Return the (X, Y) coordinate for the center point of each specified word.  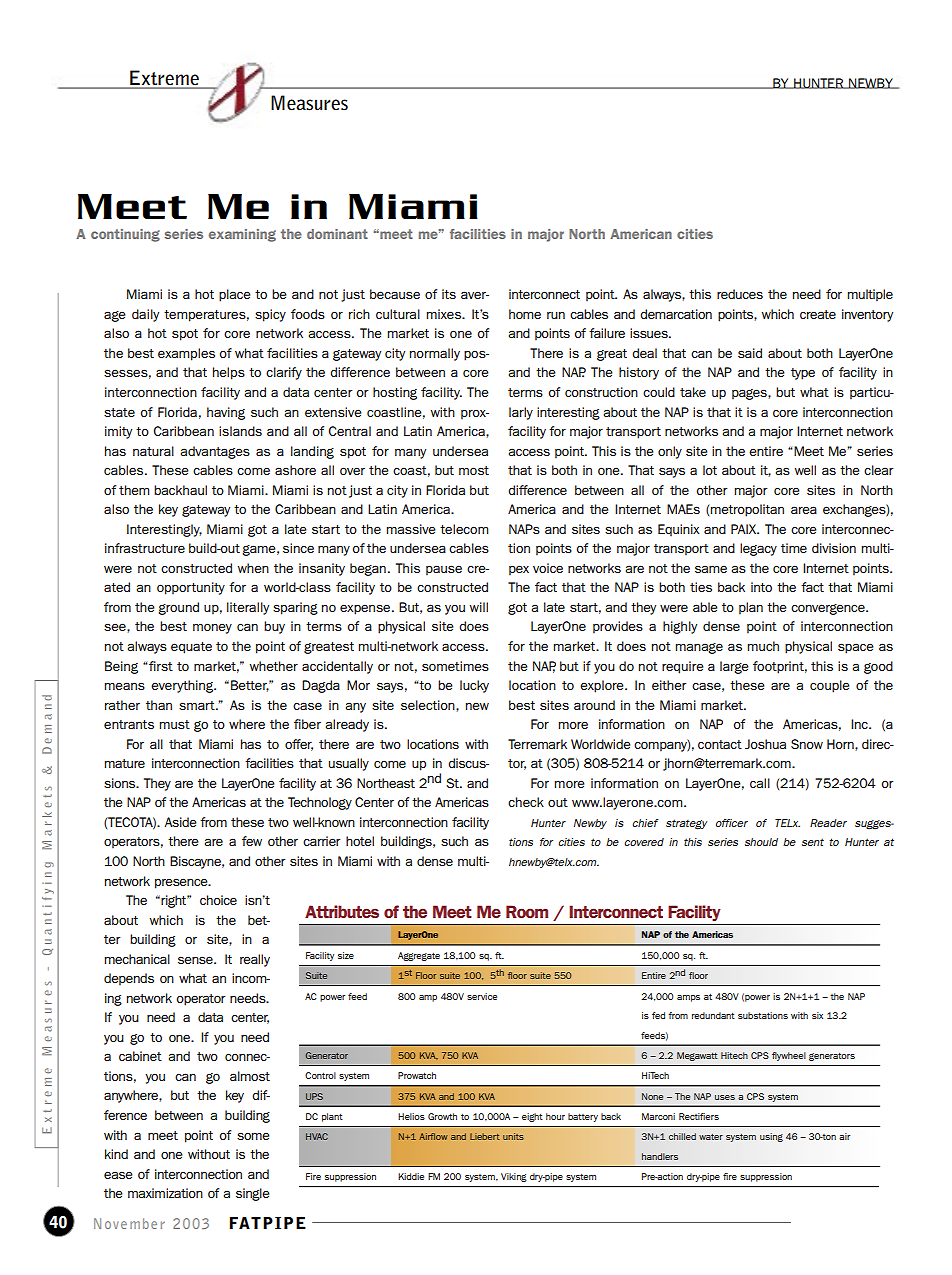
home (525, 314)
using (771, 1137)
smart (198, 705)
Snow (807, 744)
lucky (474, 686)
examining (242, 235)
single (253, 1194)
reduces (740, 294)
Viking (514, 1177)
